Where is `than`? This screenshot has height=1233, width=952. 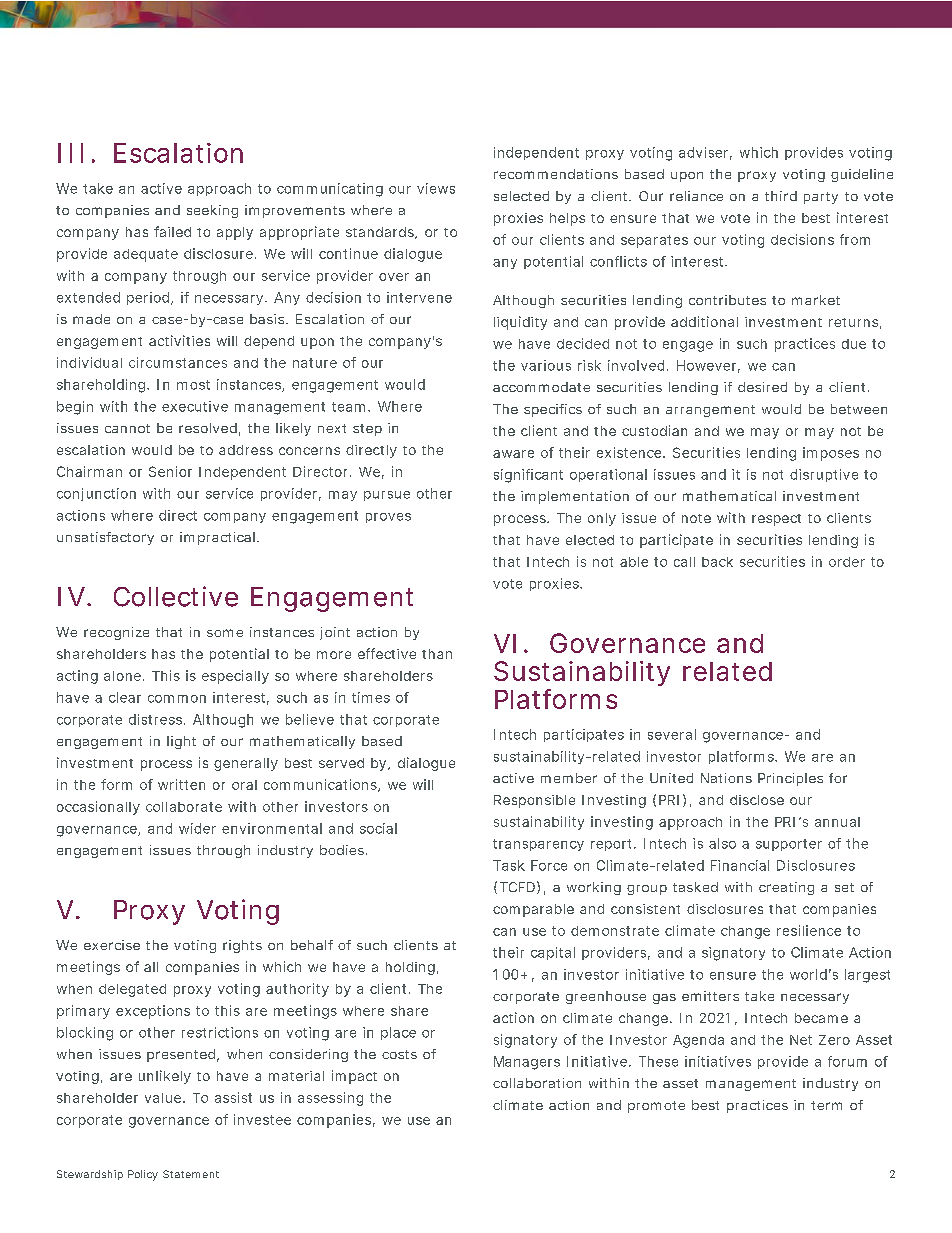
than is located at coordinates (437, 654).
